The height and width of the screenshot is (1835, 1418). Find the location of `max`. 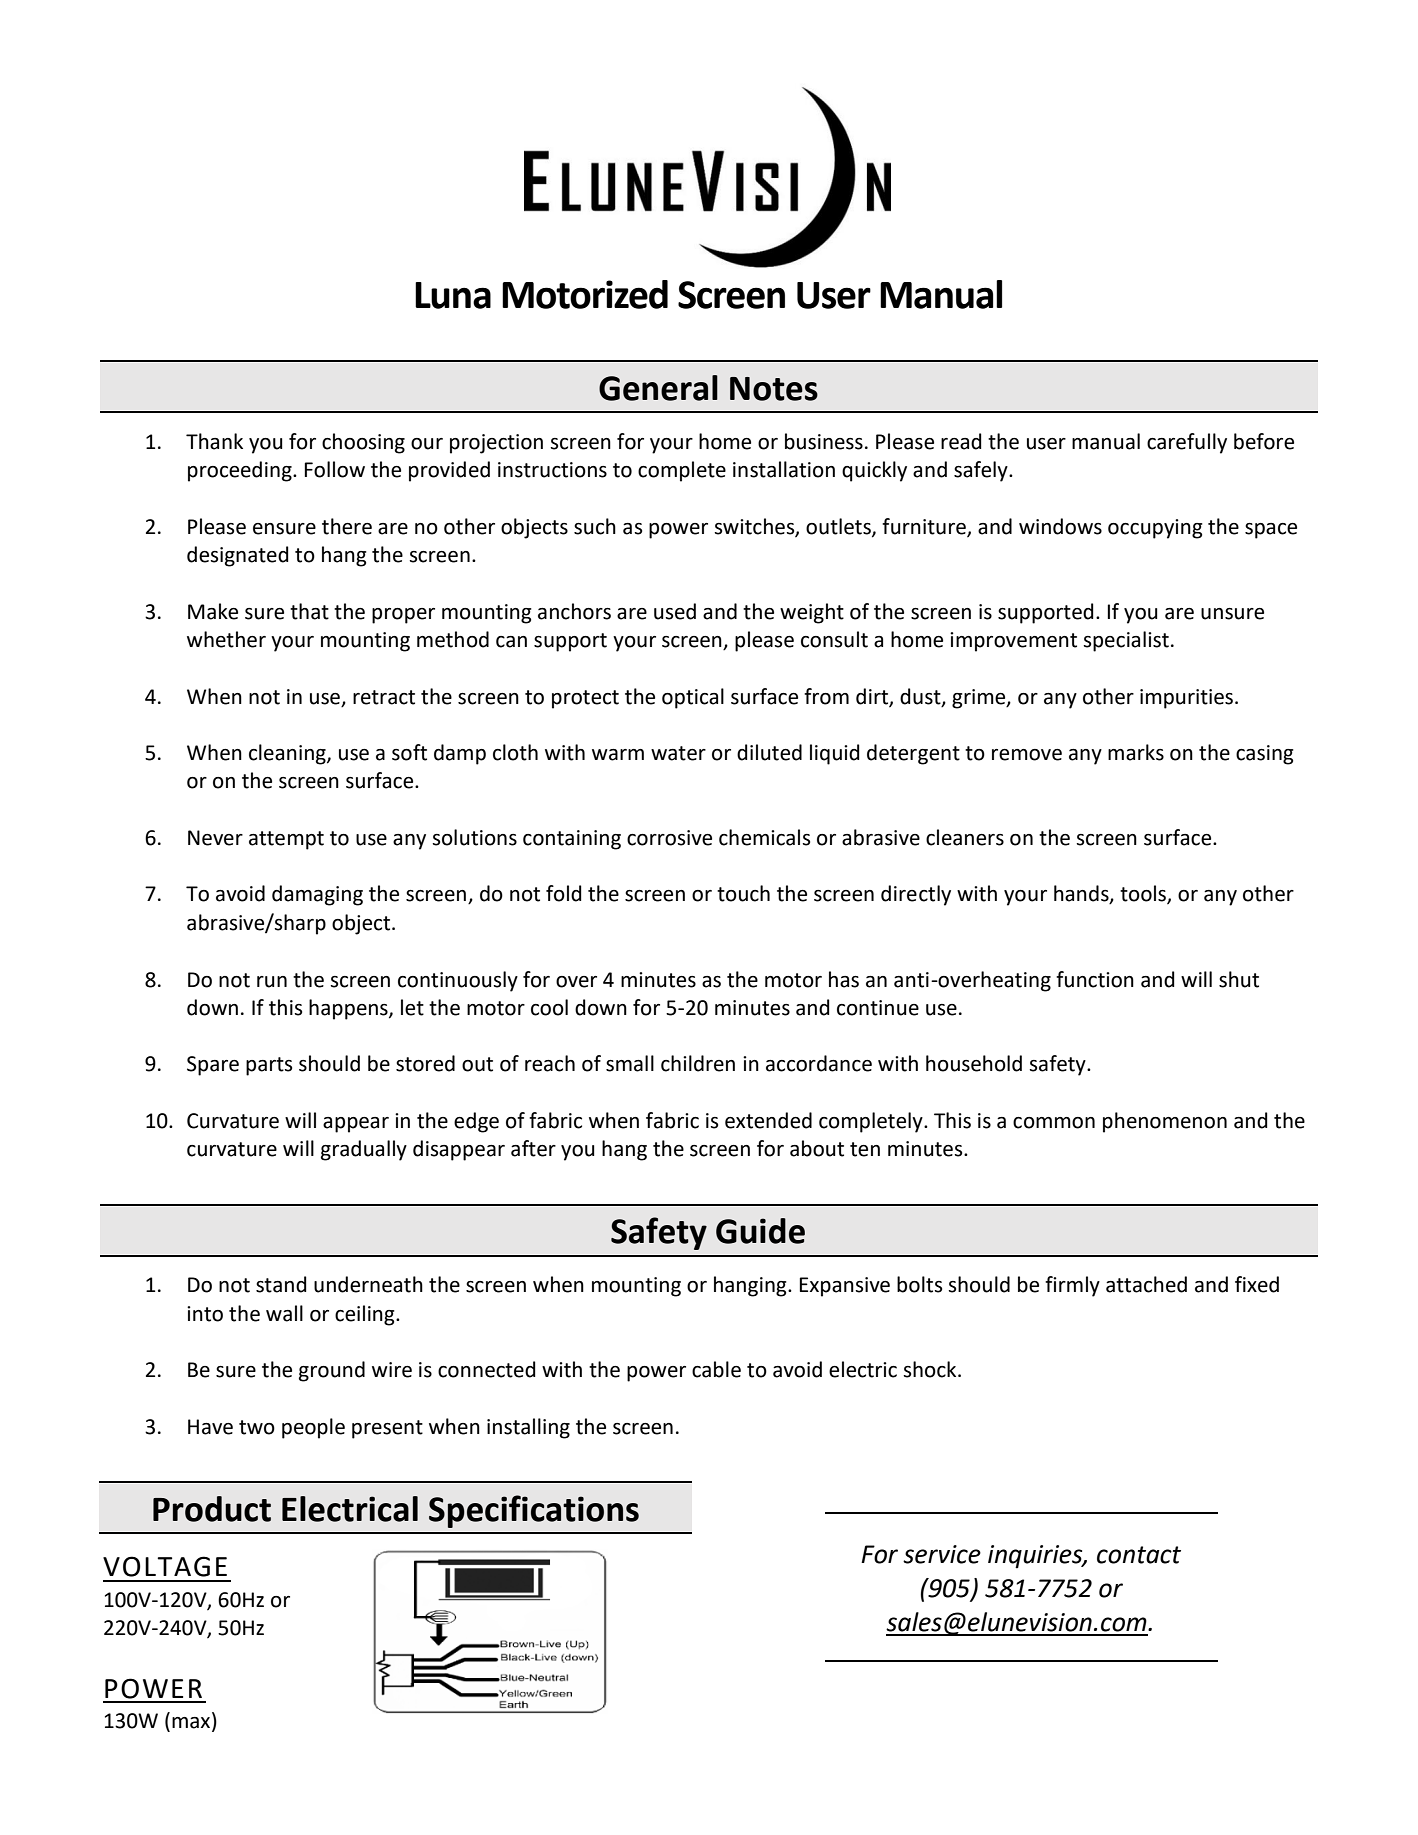

max is located at coordinates (192, 1724).
